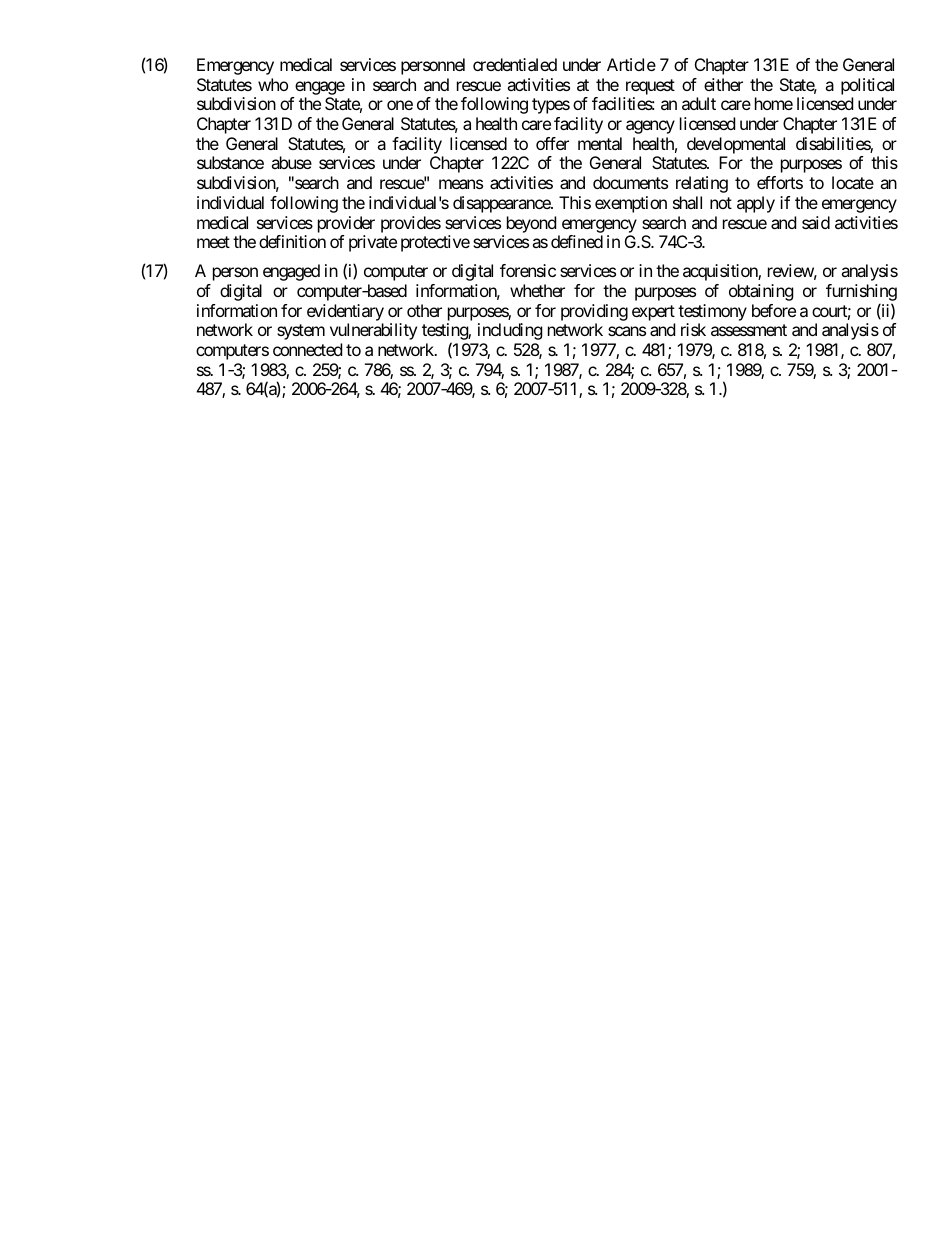  Describe the element at coordinates (373, 243) in the page. I see `private` at that location.
